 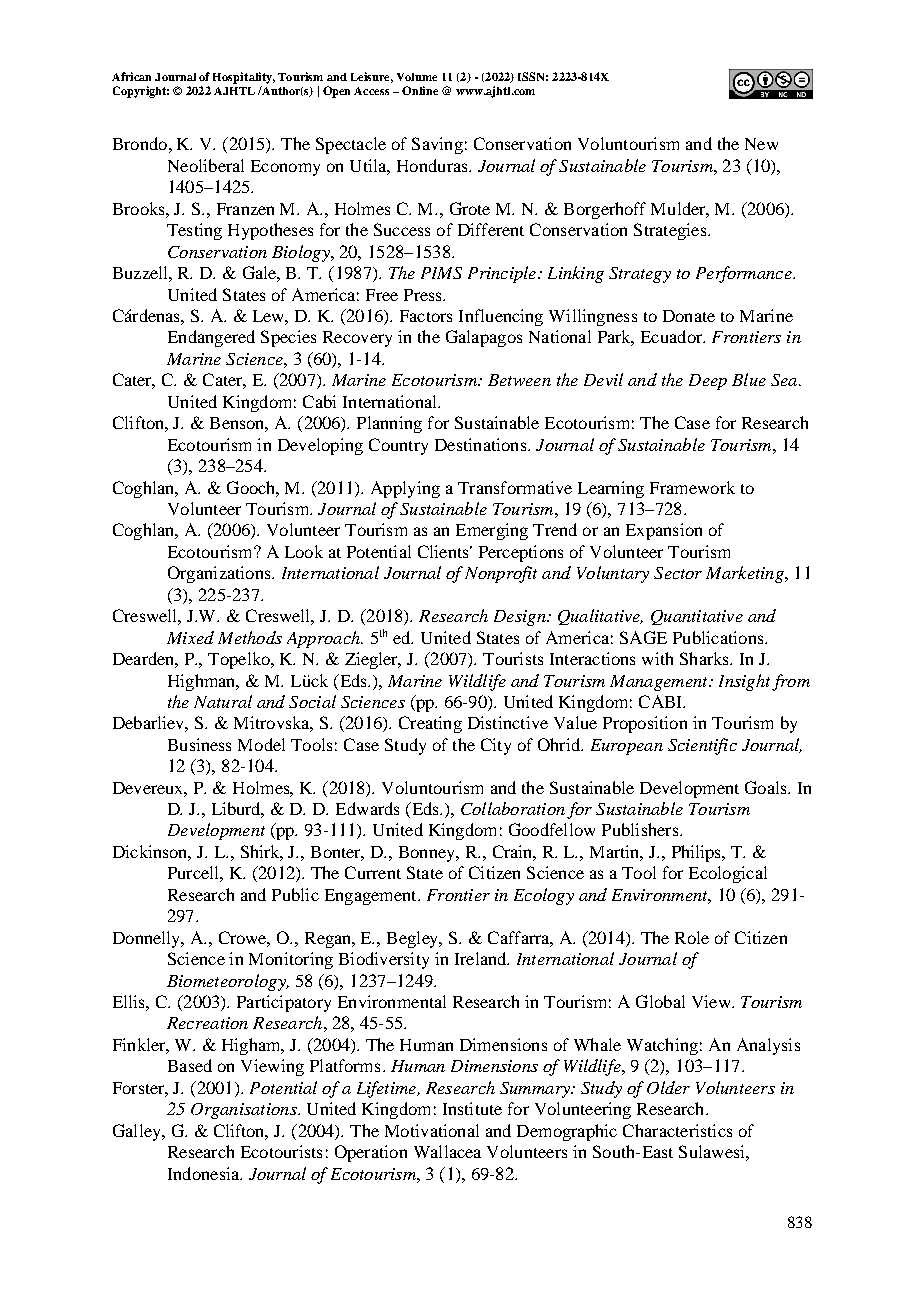 What do you see at coordinates (697, 617) in the page?
I see `Quantitative` at bounding box center [697, 617].
